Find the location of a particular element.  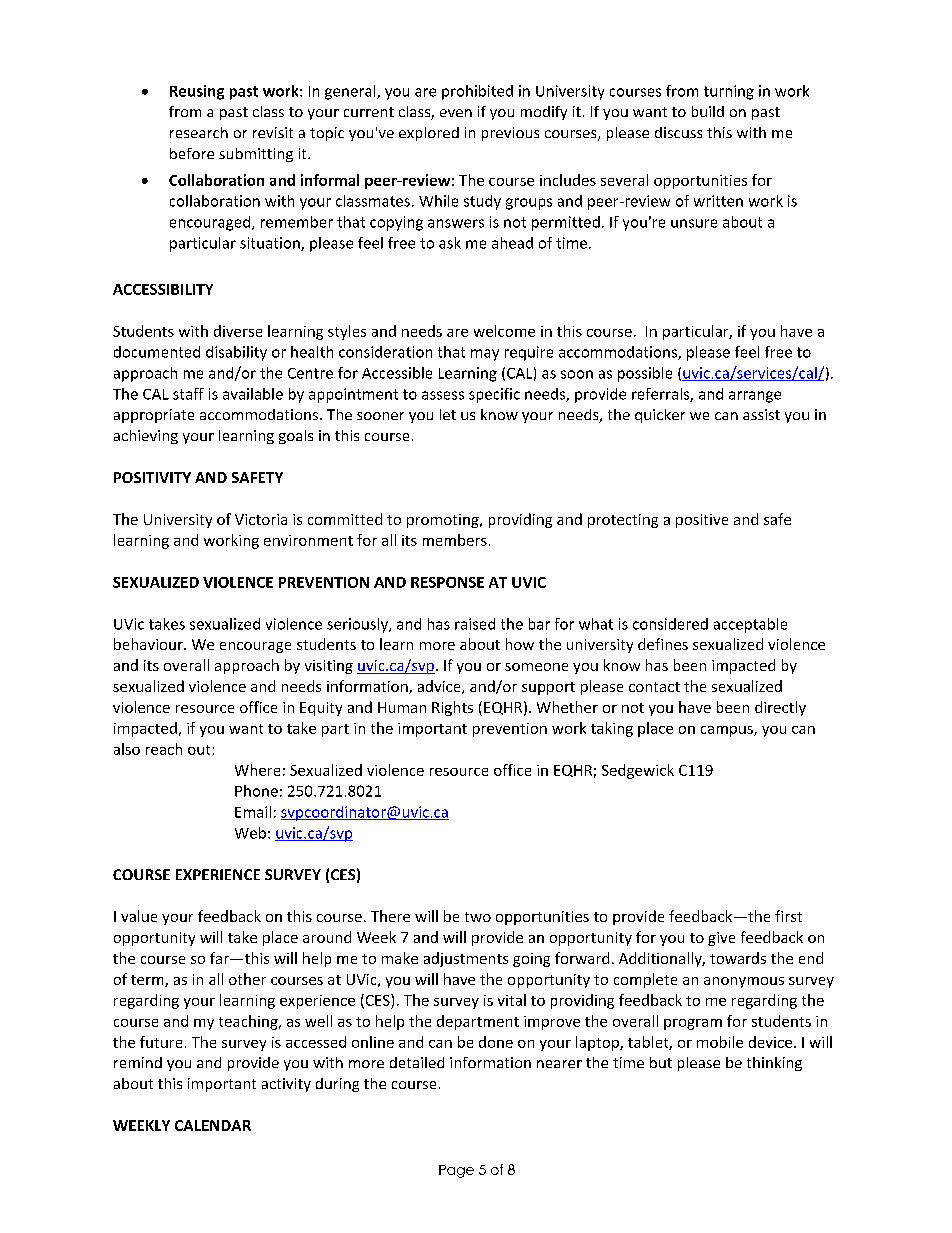

considered is located at coordinates (670, 624).
